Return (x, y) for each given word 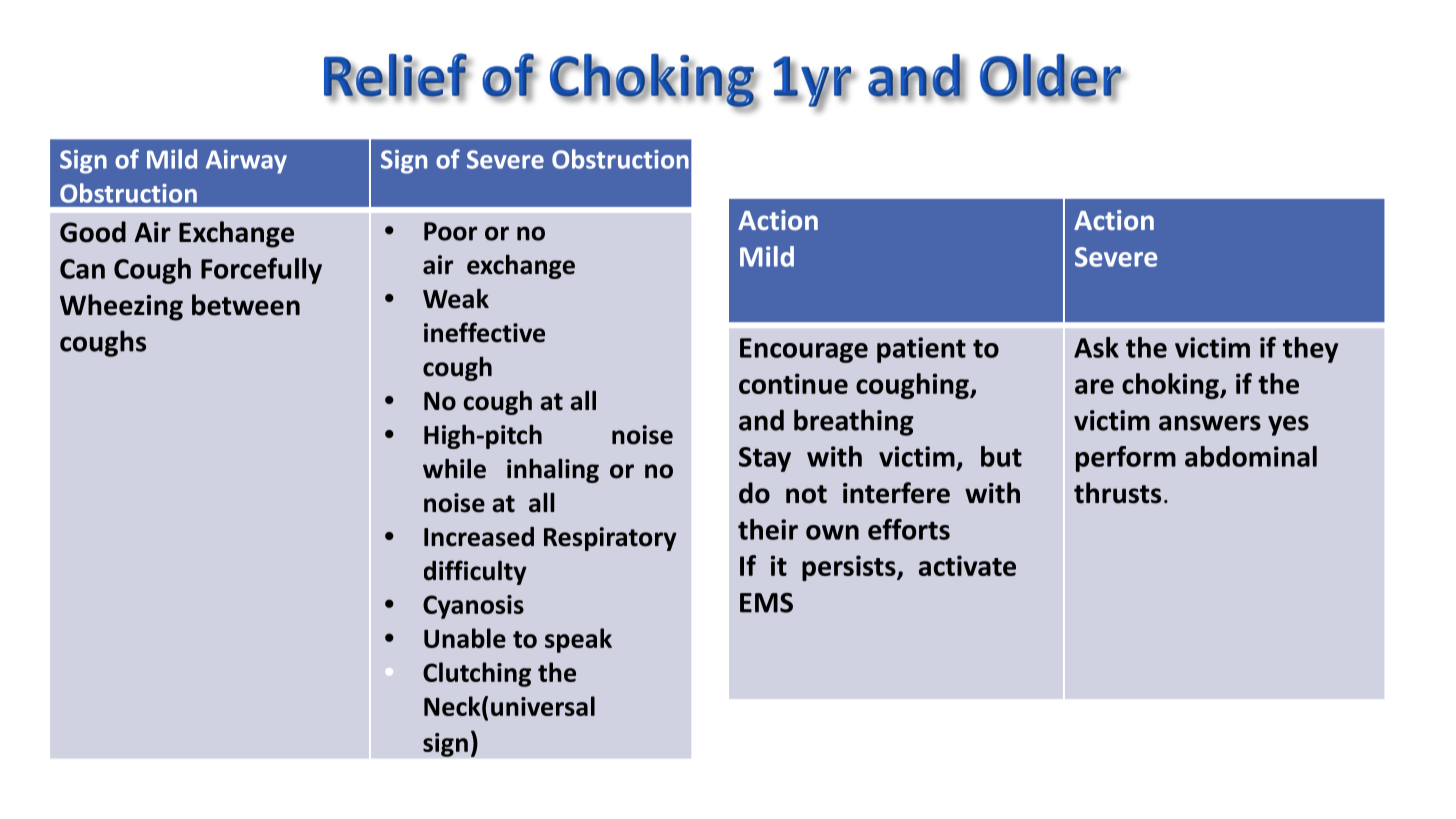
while (454, 468)
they (1310, 350)
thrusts (1117, 493)
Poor (450, 231)
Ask (1096, 347)
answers (1210, 423)
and (761, 420)
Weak (456, 299)
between (246, 305)
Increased (479, 537)
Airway (246, 162)
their (768, 529)
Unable (465, 638)
